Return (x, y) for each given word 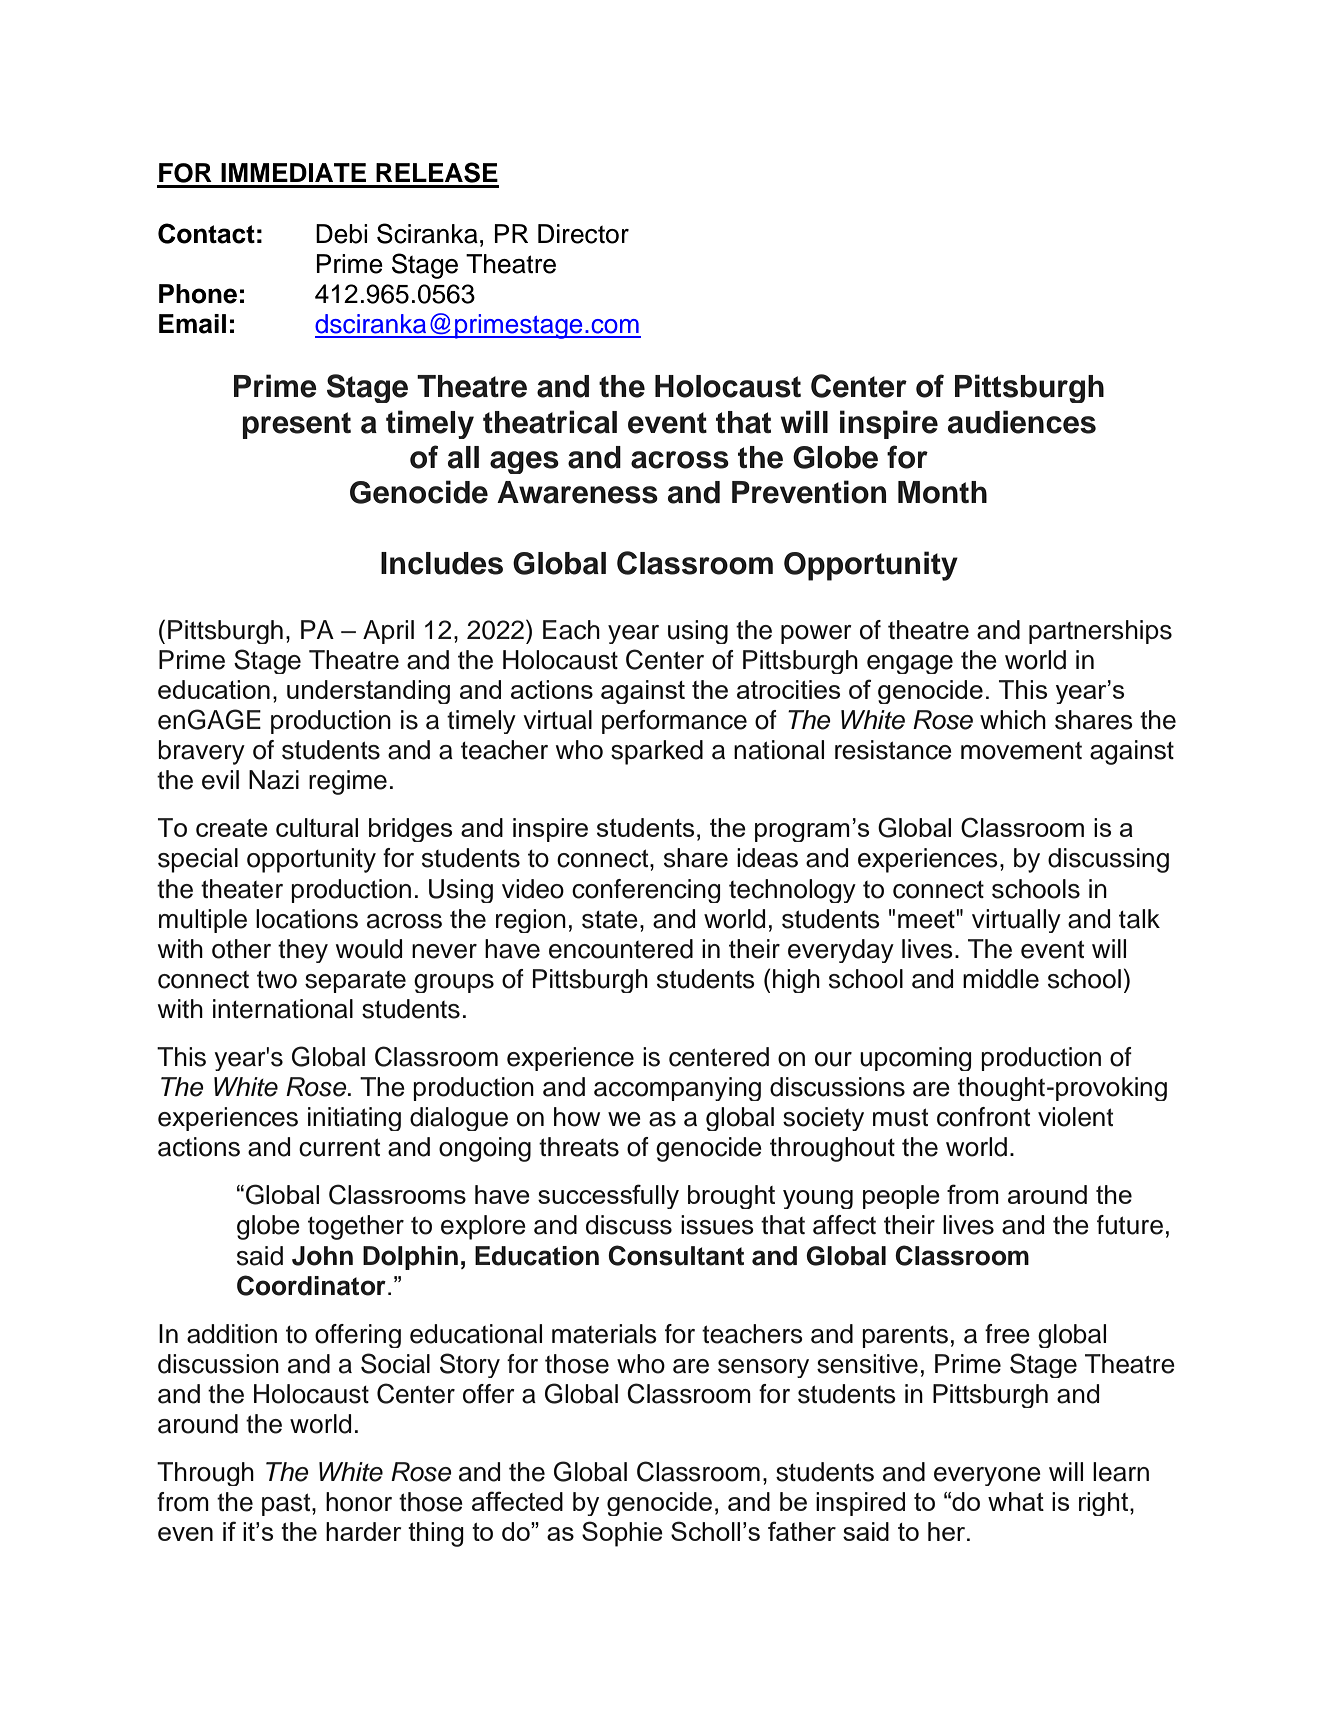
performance (674, 722)
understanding (368, 692)
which (1013, 720)
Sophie (622, 1534)
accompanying (677, 1089)
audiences (1022, 422)
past (287, 1504)
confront (983, 1117)
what (1016, 1501)
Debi (341, 234)
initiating (354, 1119)
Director (583, 234)
